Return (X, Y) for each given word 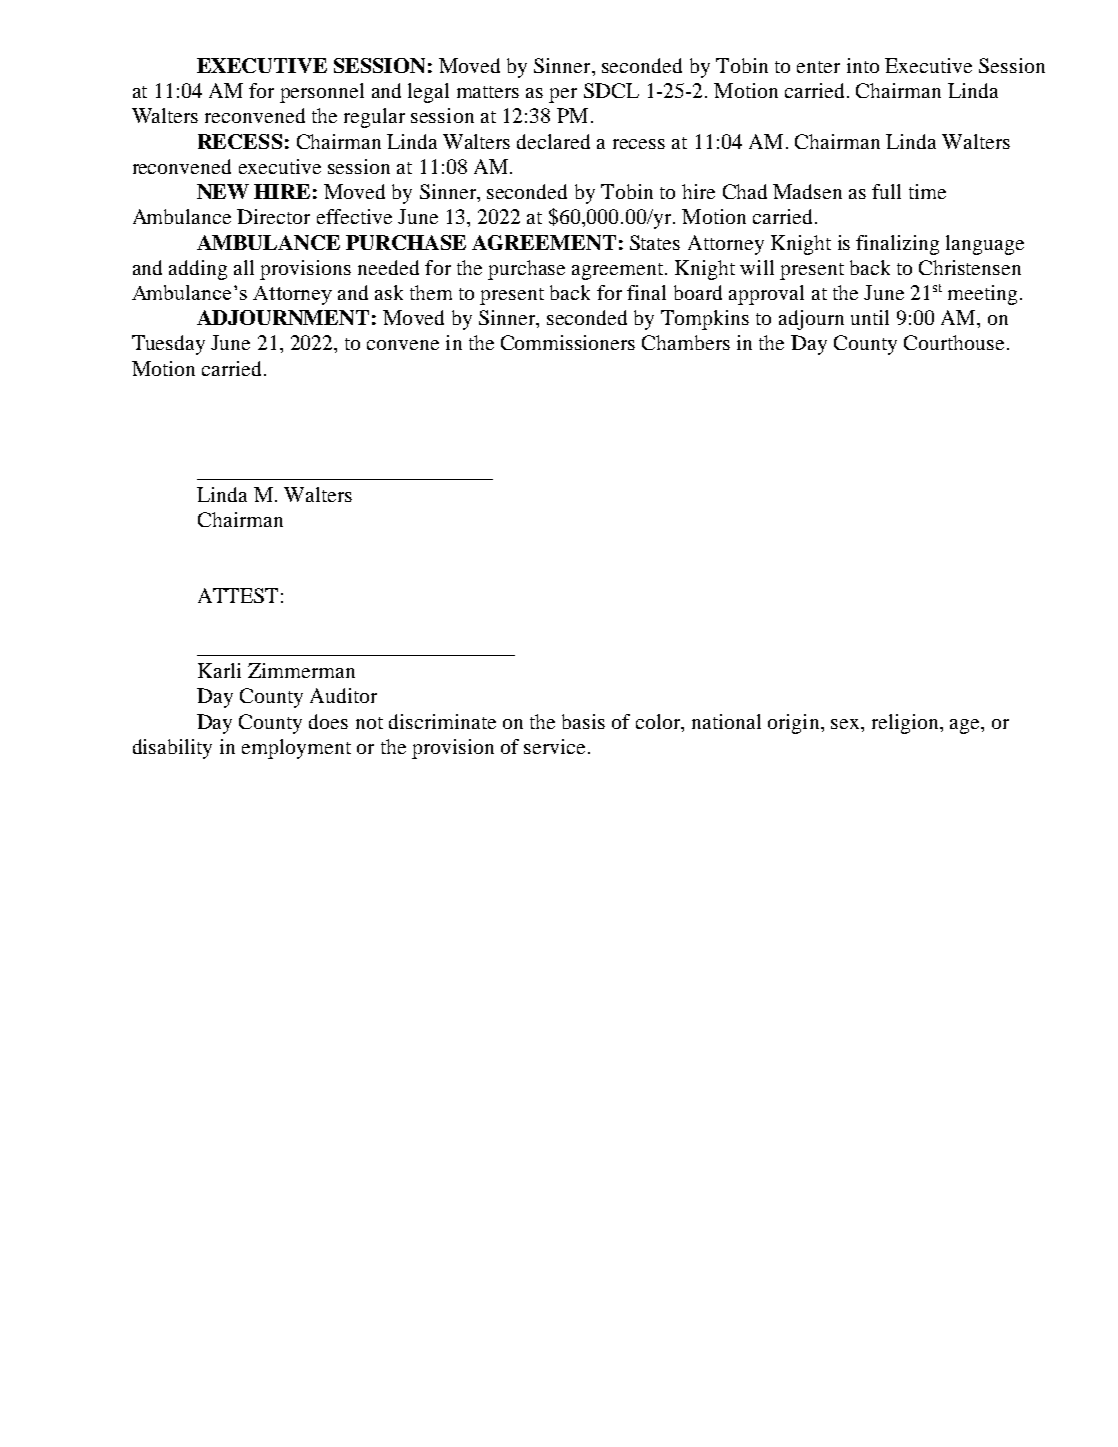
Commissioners (568, 342)
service (554, 746)
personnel (322, 93)
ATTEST (238, 595)
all (244, 267)
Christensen (970, 267)
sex (846, 724)
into (863, 65)
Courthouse (954, 342)
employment (296, 749)
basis (583, 721)
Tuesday (168, 345)
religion (906, 724)
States (655, 242)
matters (488, 92)
